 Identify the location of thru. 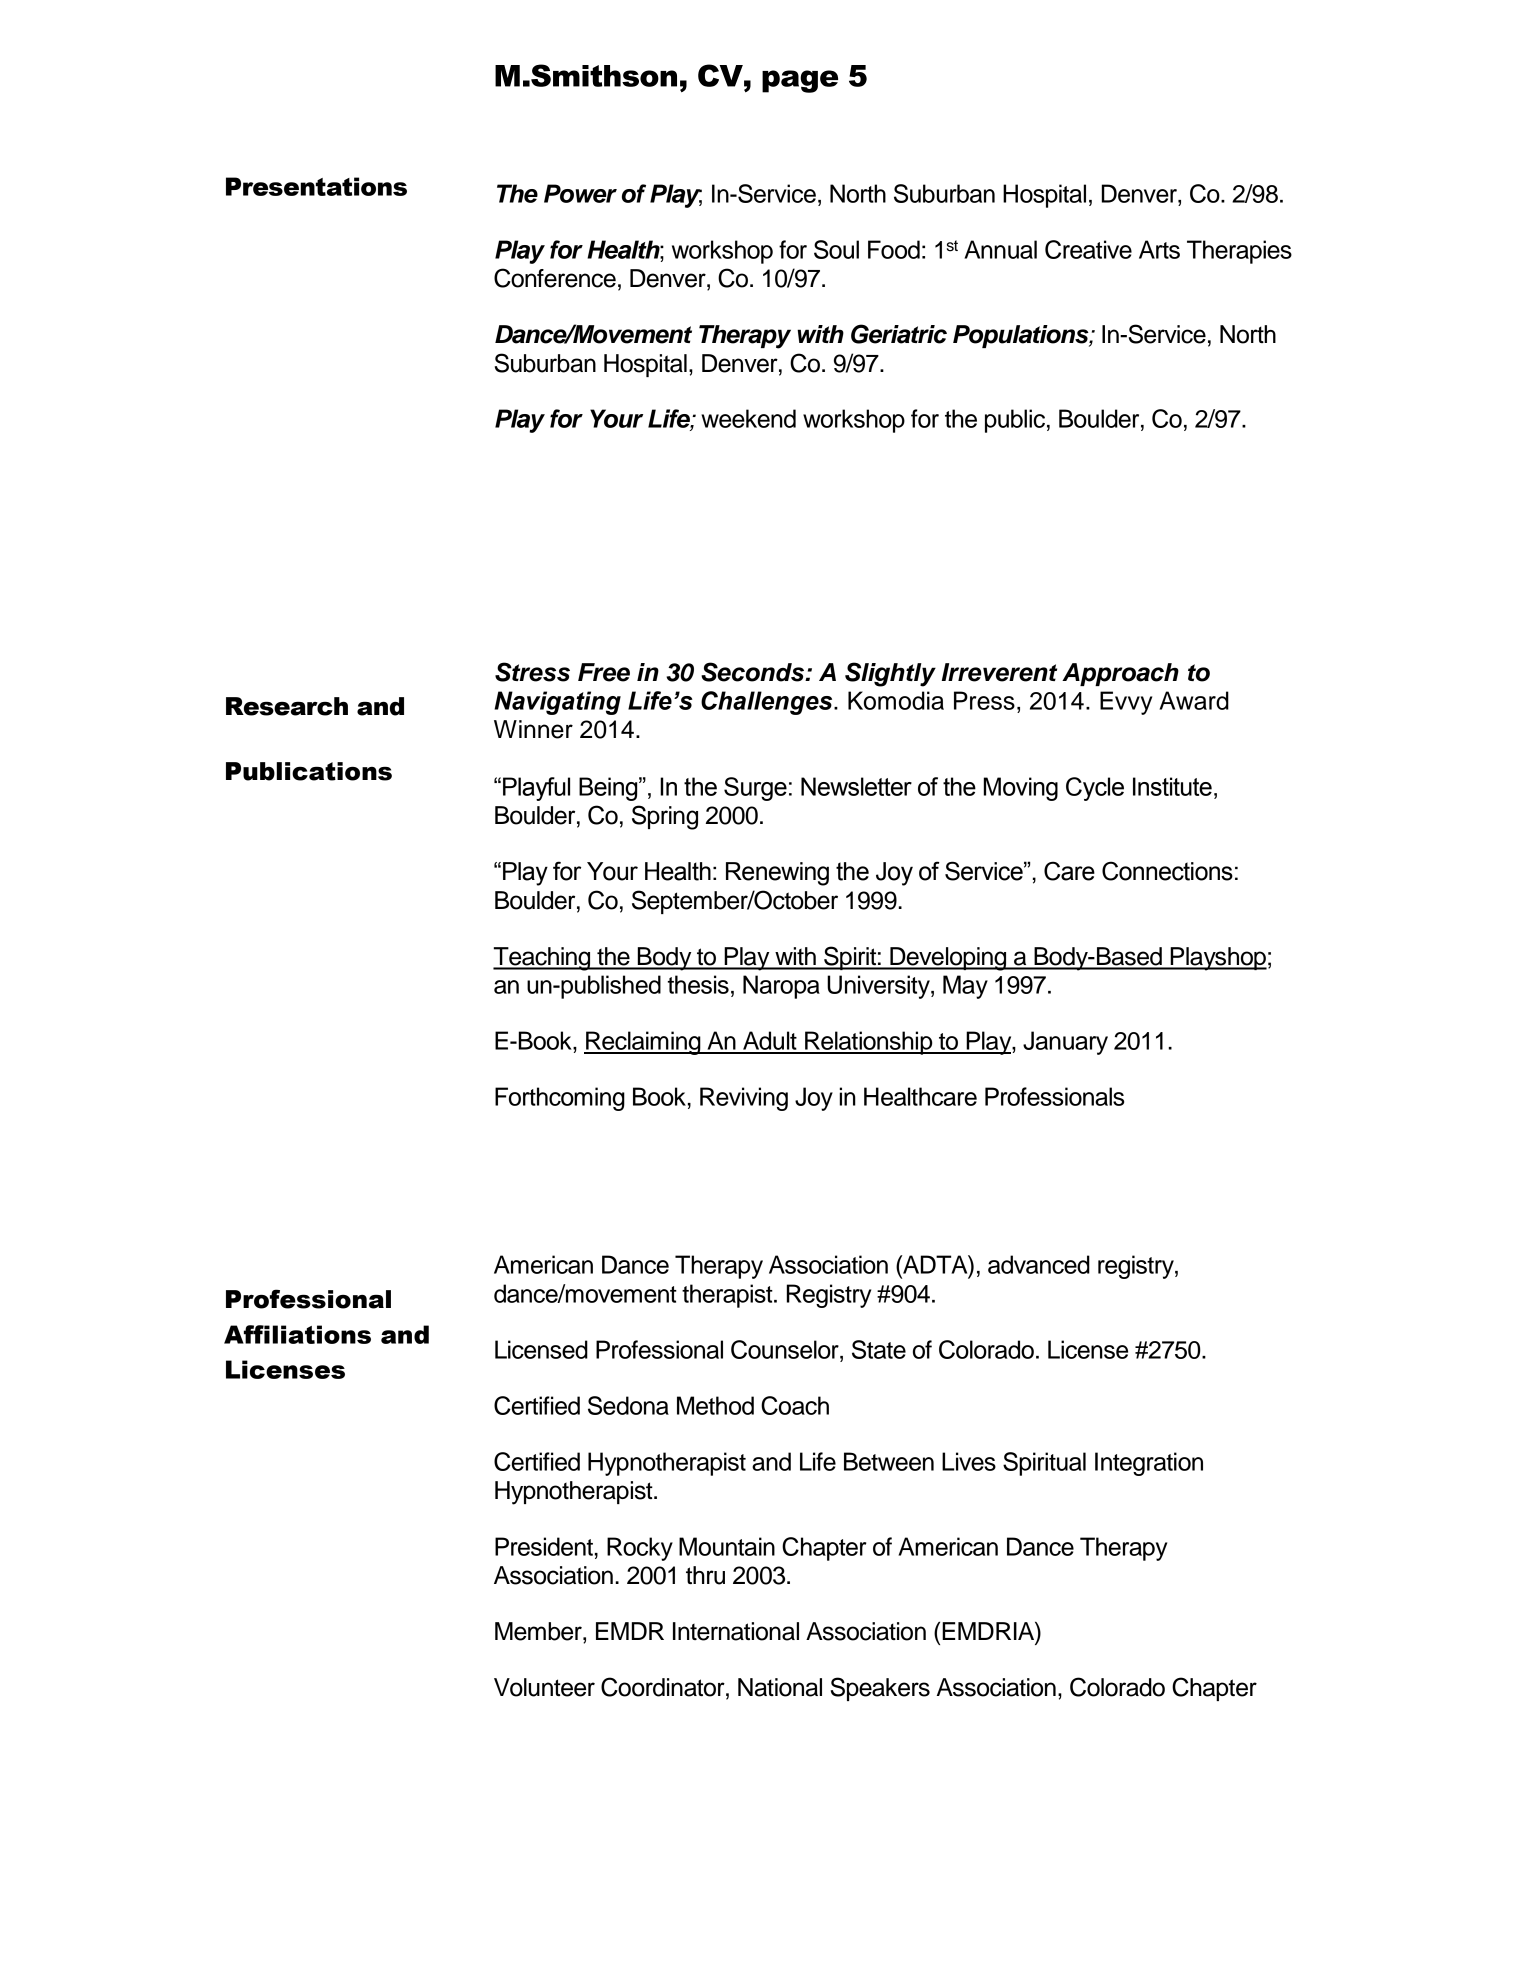
(705, 1575).
